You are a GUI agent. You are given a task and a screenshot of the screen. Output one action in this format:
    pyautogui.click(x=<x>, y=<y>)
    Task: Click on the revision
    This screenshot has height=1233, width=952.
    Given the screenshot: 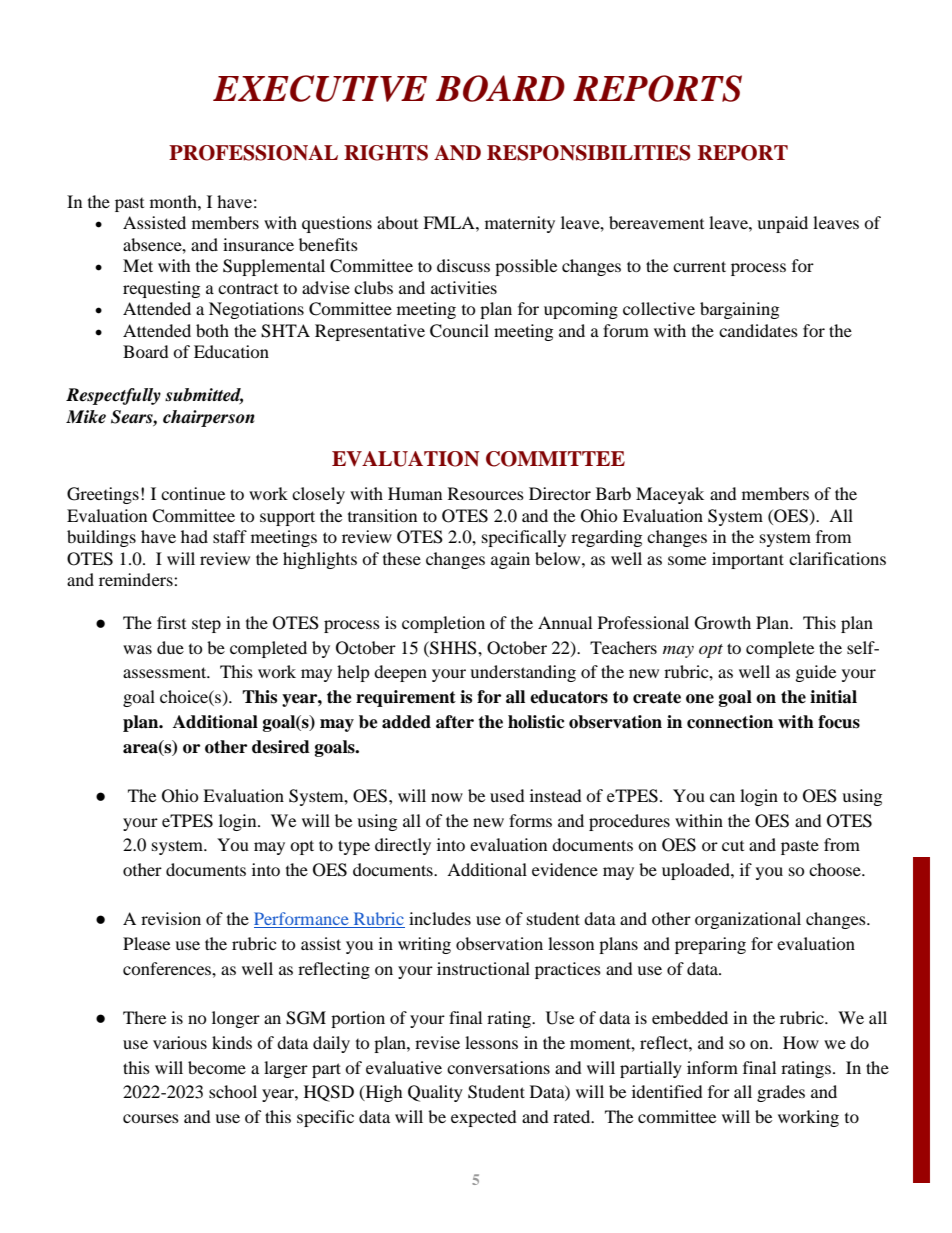 What is the action you would take?
    pyautogui.click(x=171, y=918)
